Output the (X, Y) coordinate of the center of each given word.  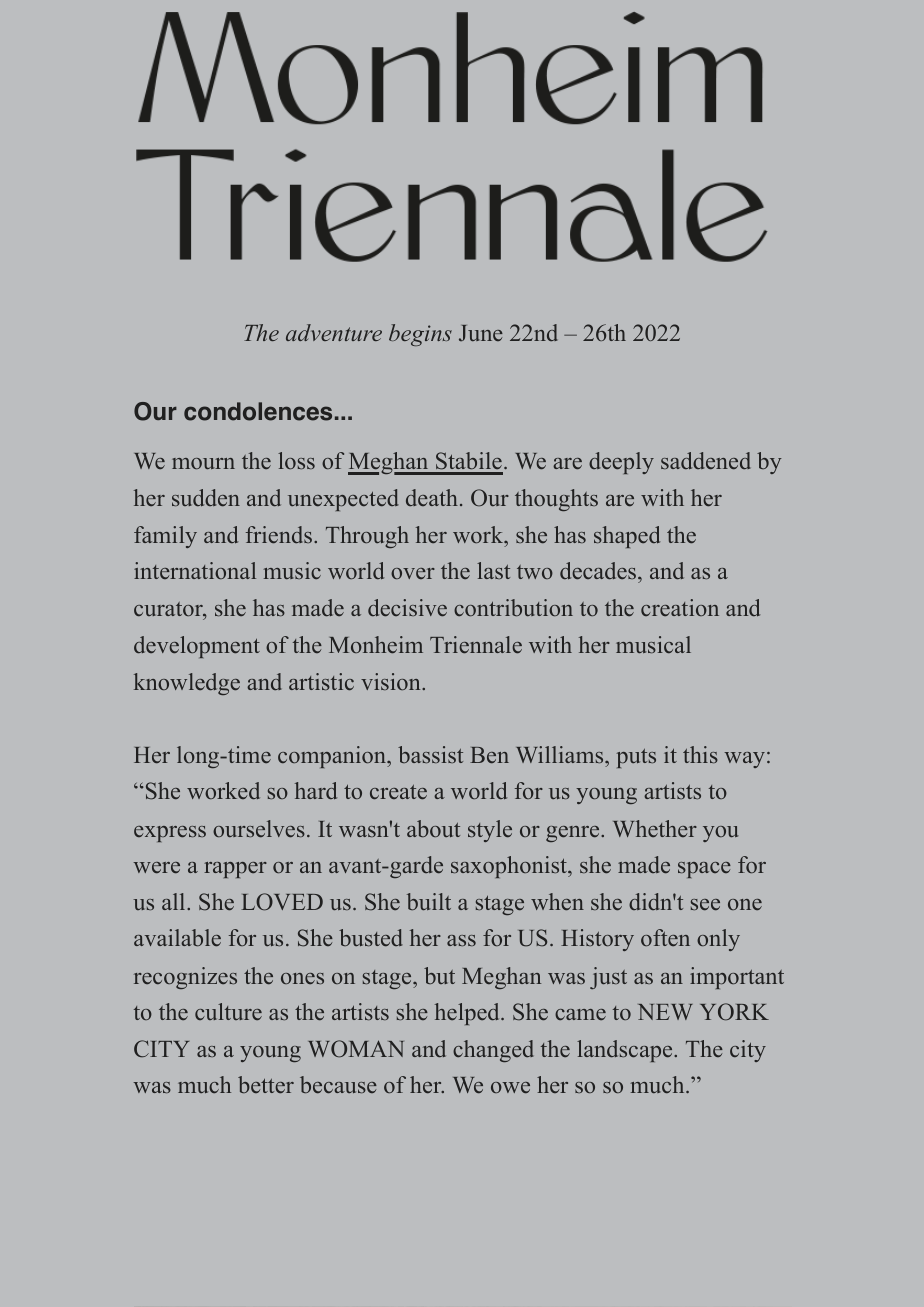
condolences (258, 411)
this (700, 754)
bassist (430, 754)
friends (279, 535)
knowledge (187, 684)
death (432, 497)
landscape (624, 1051)
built (429, 901)
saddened (706, 461)
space (704, 870)
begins (420, 335)
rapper (235, 870)
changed (493, 1051)
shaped (627, 537)
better (266, 1085)
